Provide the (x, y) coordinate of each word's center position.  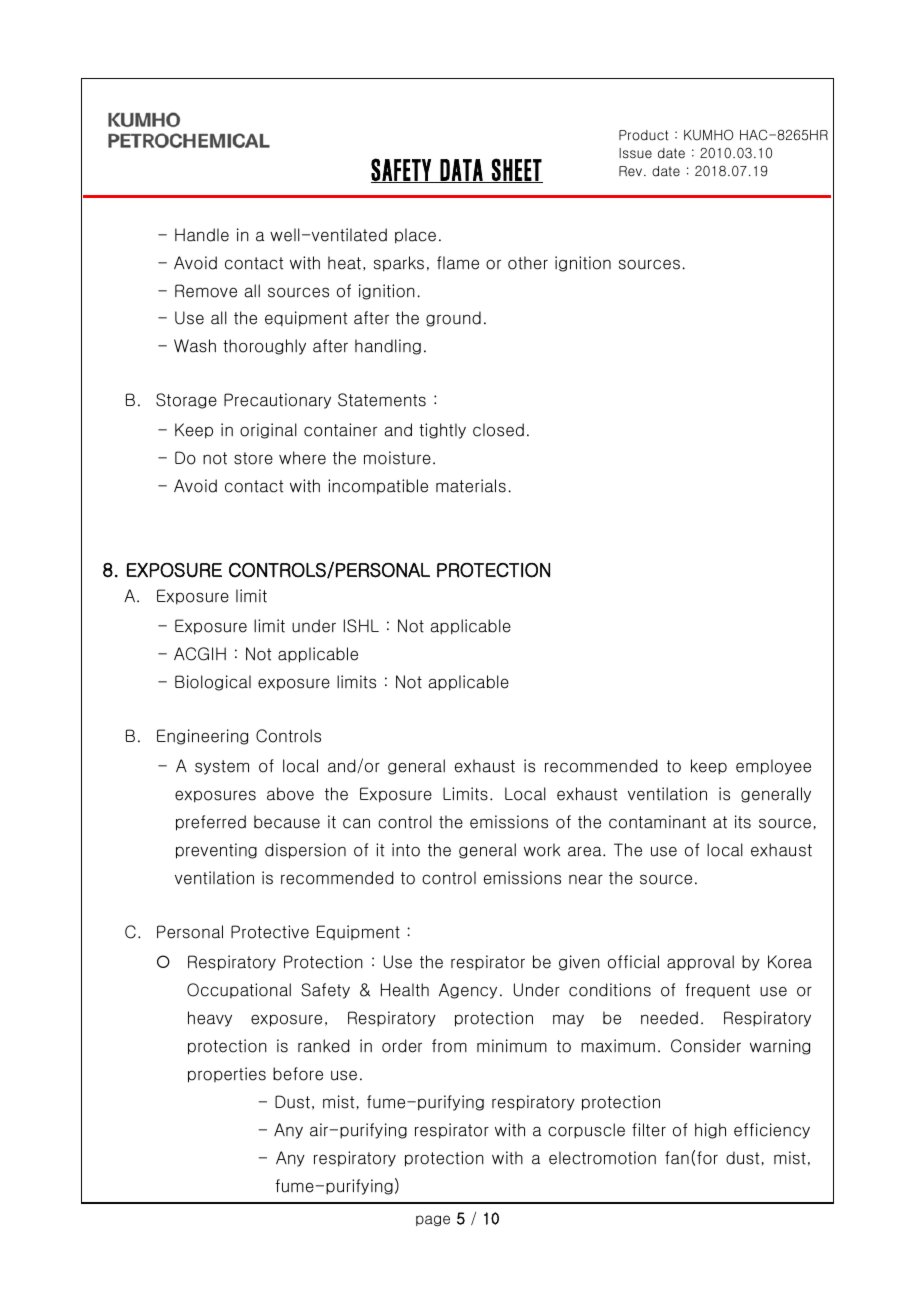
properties (227, 1075)
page (433, 1220)
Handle (202, 235)
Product (643, 135)
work (542, 850)
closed (498, 430)
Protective (270, 932)
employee (773, 767)
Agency (468, 991)
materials (471, 486)
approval (700, 963)
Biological (213, 683)
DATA (461, 171)
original (268, 431)
